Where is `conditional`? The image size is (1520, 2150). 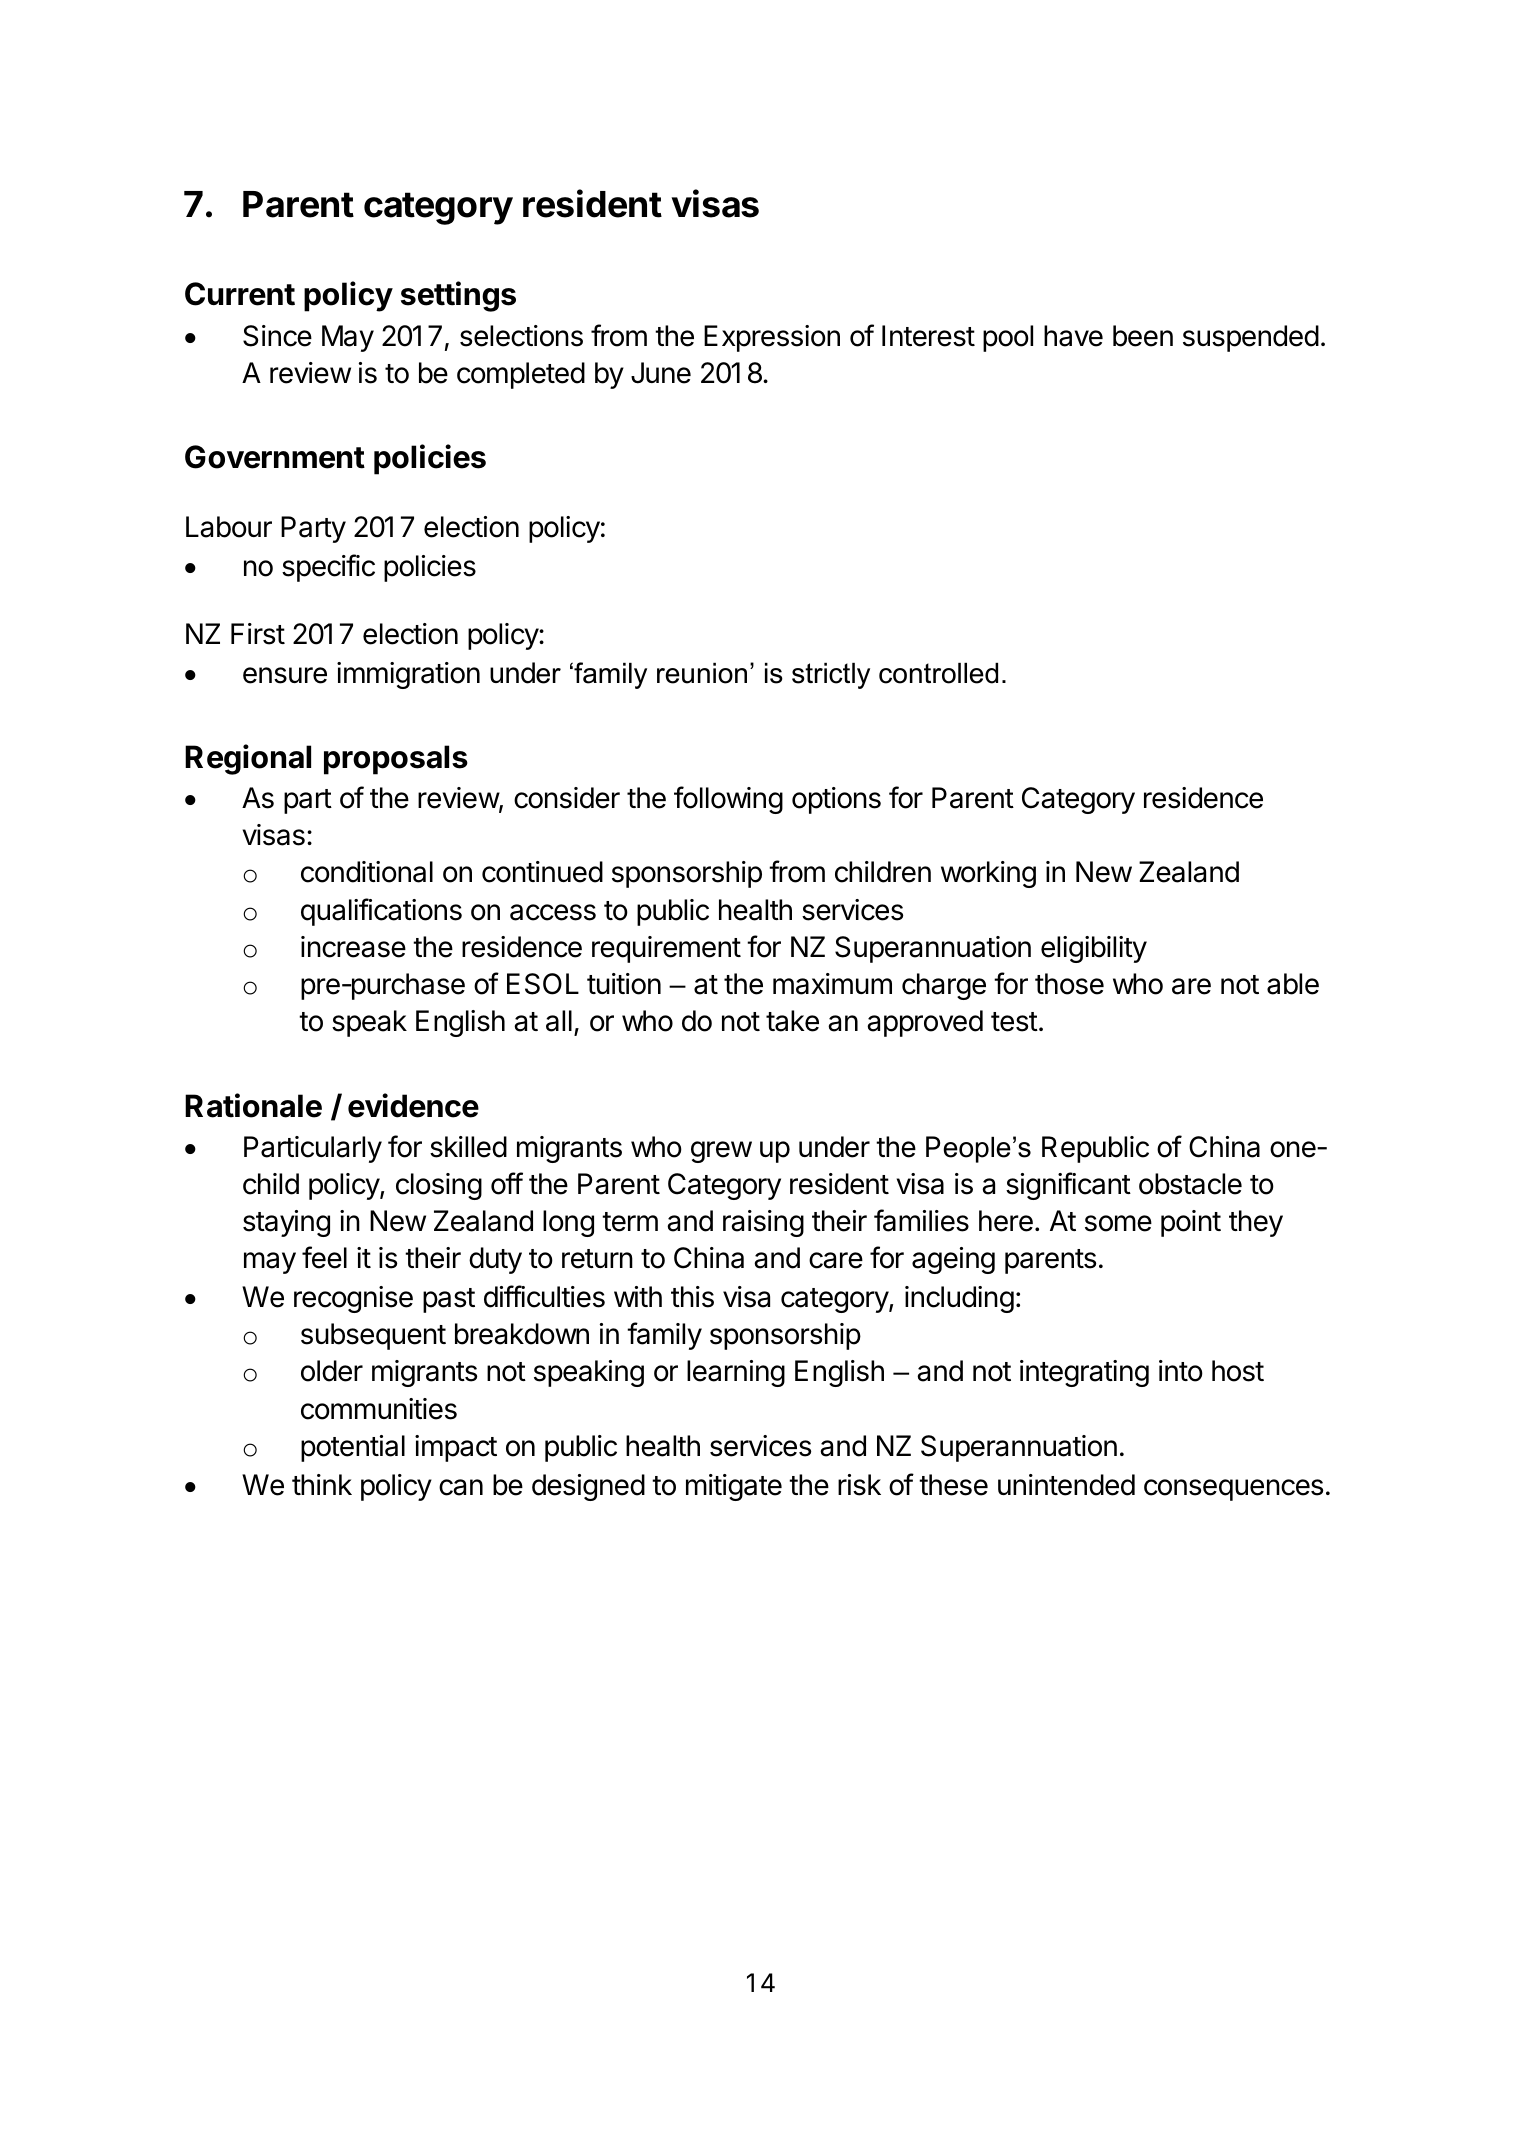
conditional is located at coordinates (367, 872).
